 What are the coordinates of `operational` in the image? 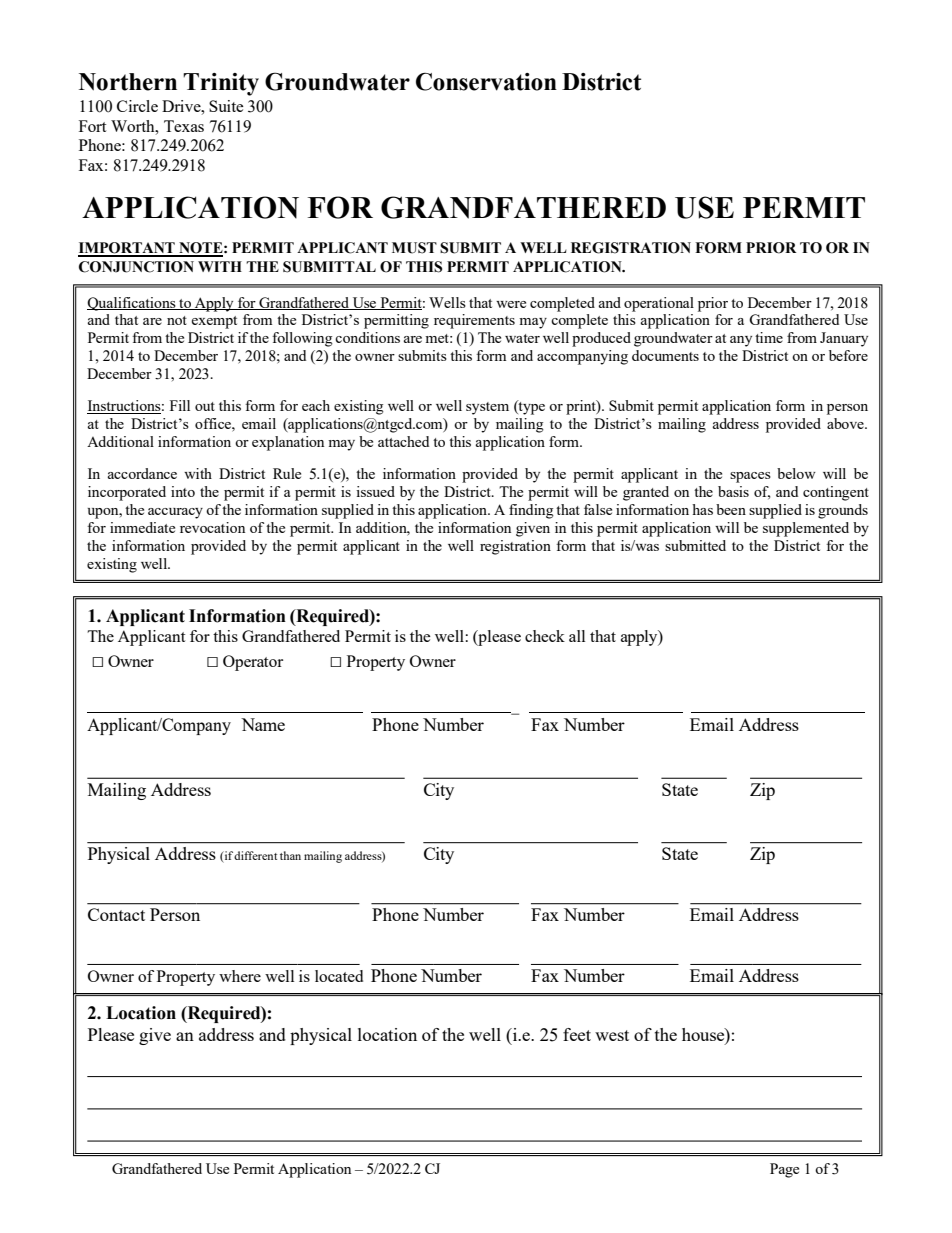 It's located at (659, 304).
